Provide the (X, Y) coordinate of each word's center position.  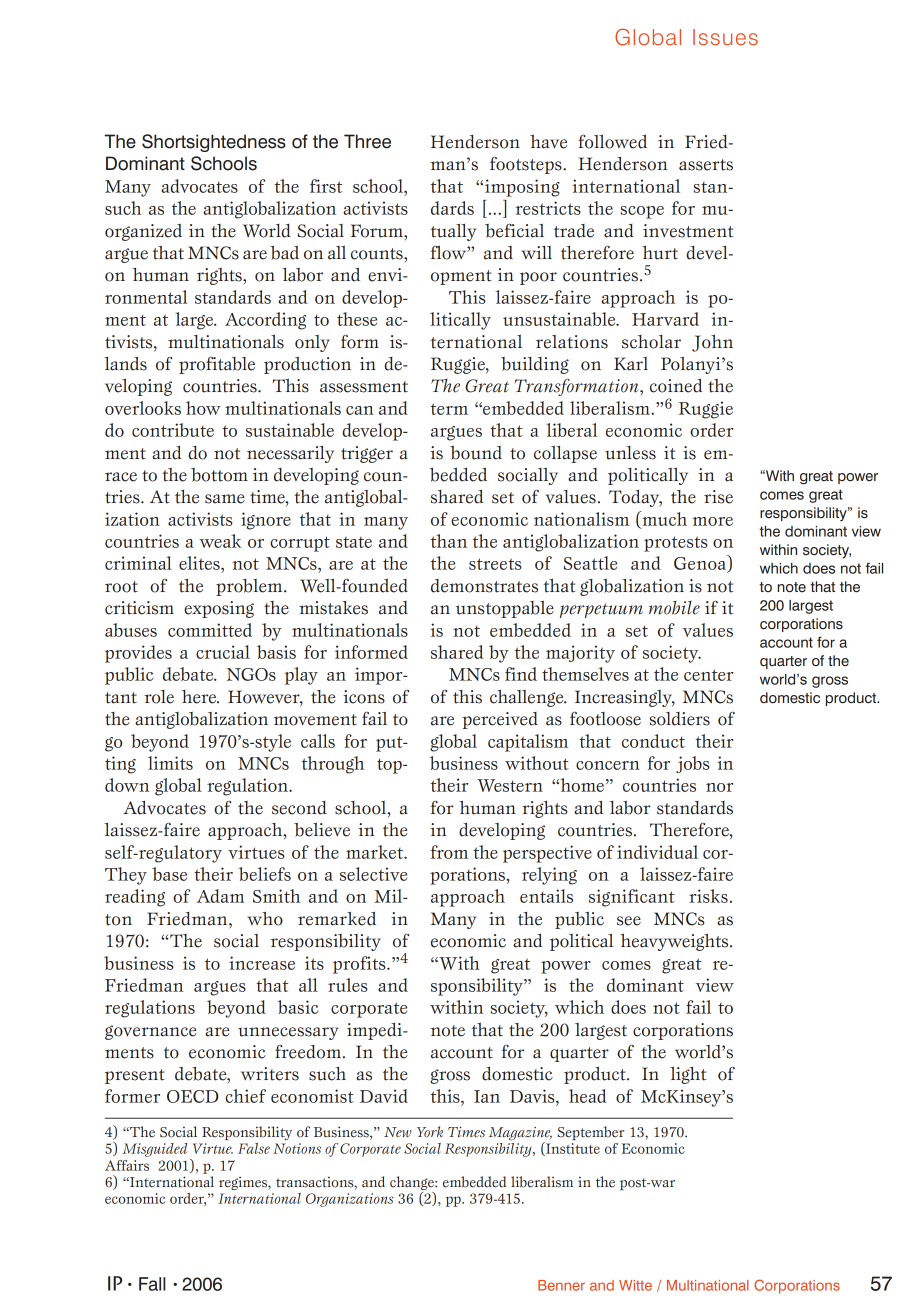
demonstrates (484, 586)
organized (143, 232)
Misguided (154, 1150)
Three (367, 141)
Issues (725, 37)
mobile (674, 608)
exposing (219, 609)
